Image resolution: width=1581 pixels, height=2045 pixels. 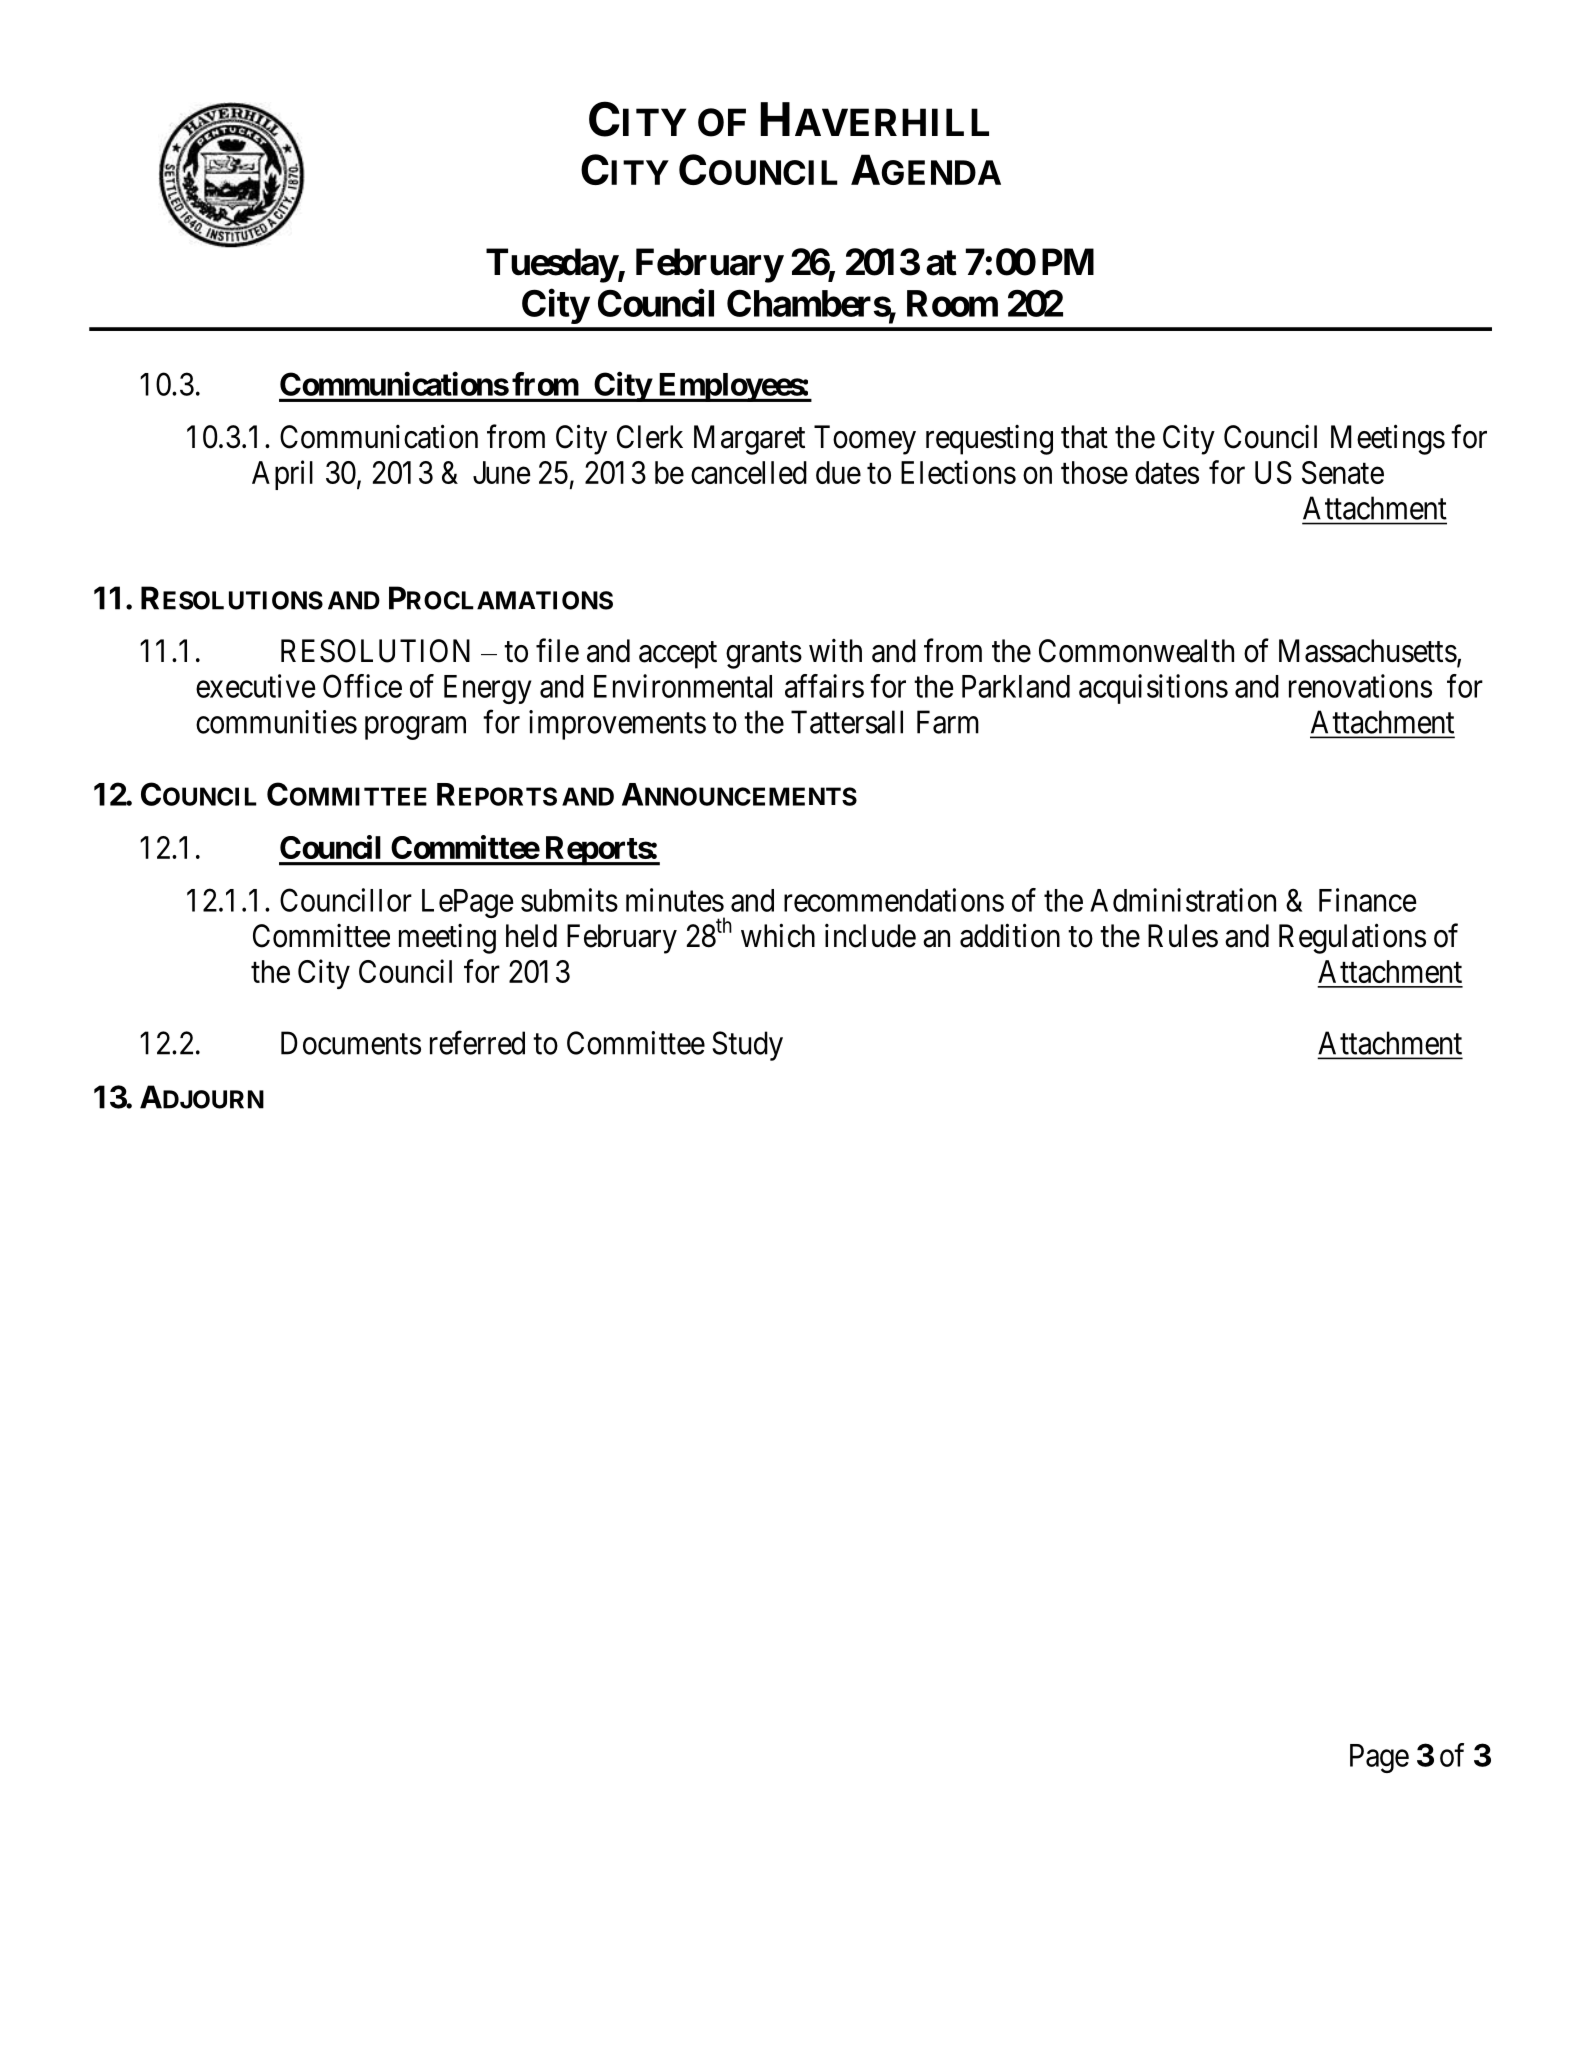 I want to click on Study, so click(x=747, y=1046).
